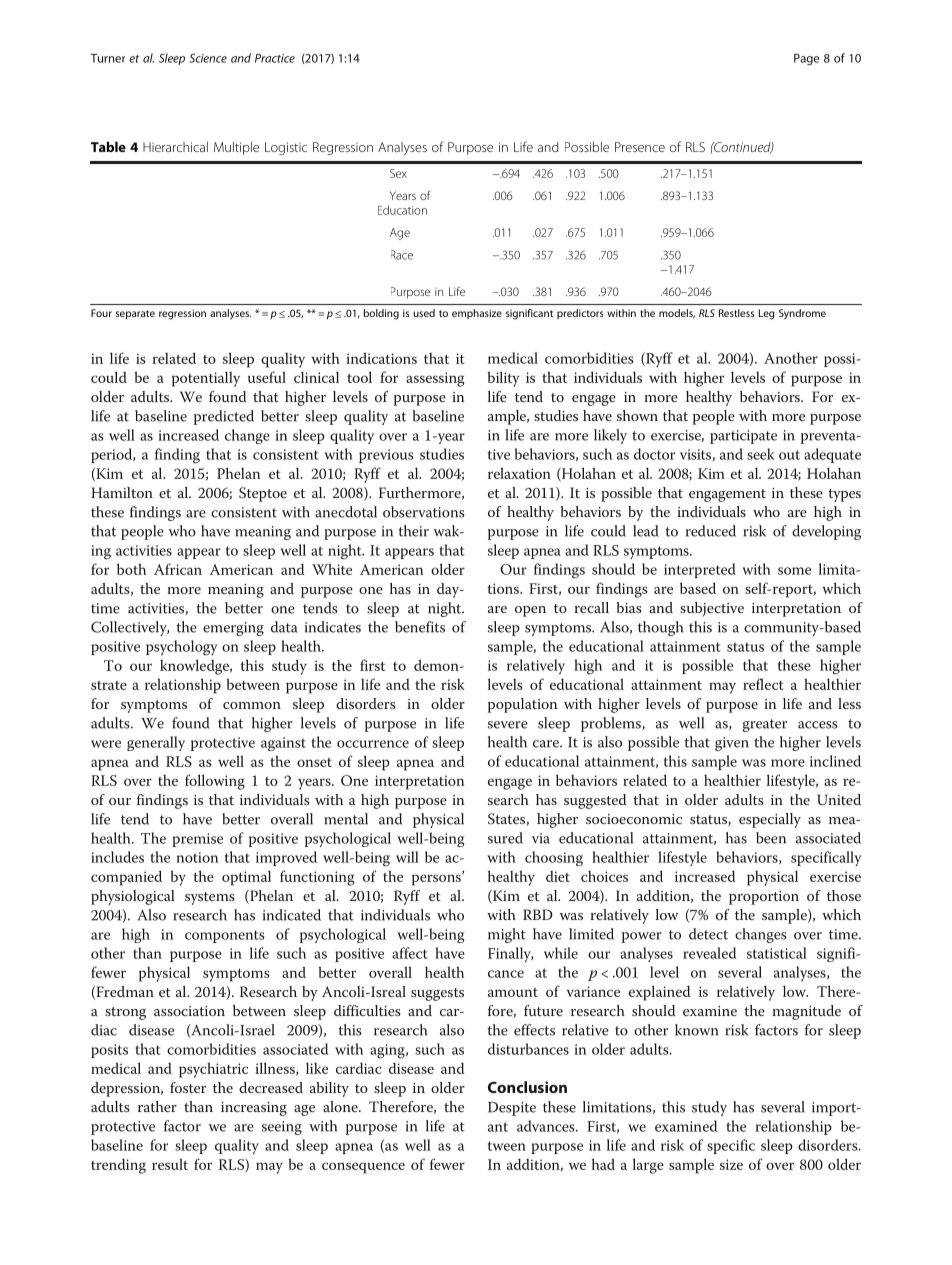  What do you see at coordinates (648, 1166) in the screenshot?
I see `large` at bounding box center [648, 1166].
